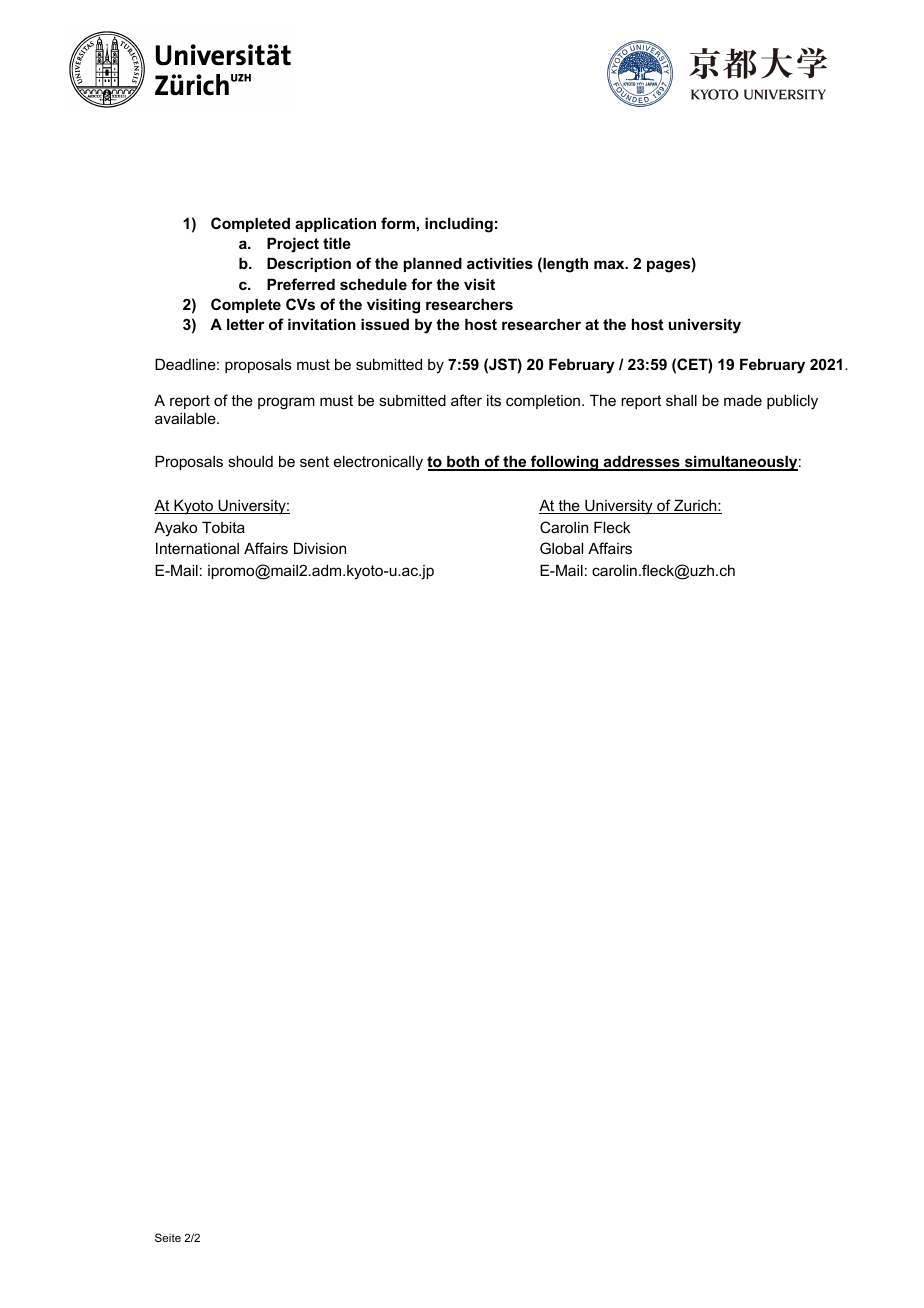  What do you see at coordinates (197, 548) in the screenshot?
I see `International` at bounding box center [197, 548].
